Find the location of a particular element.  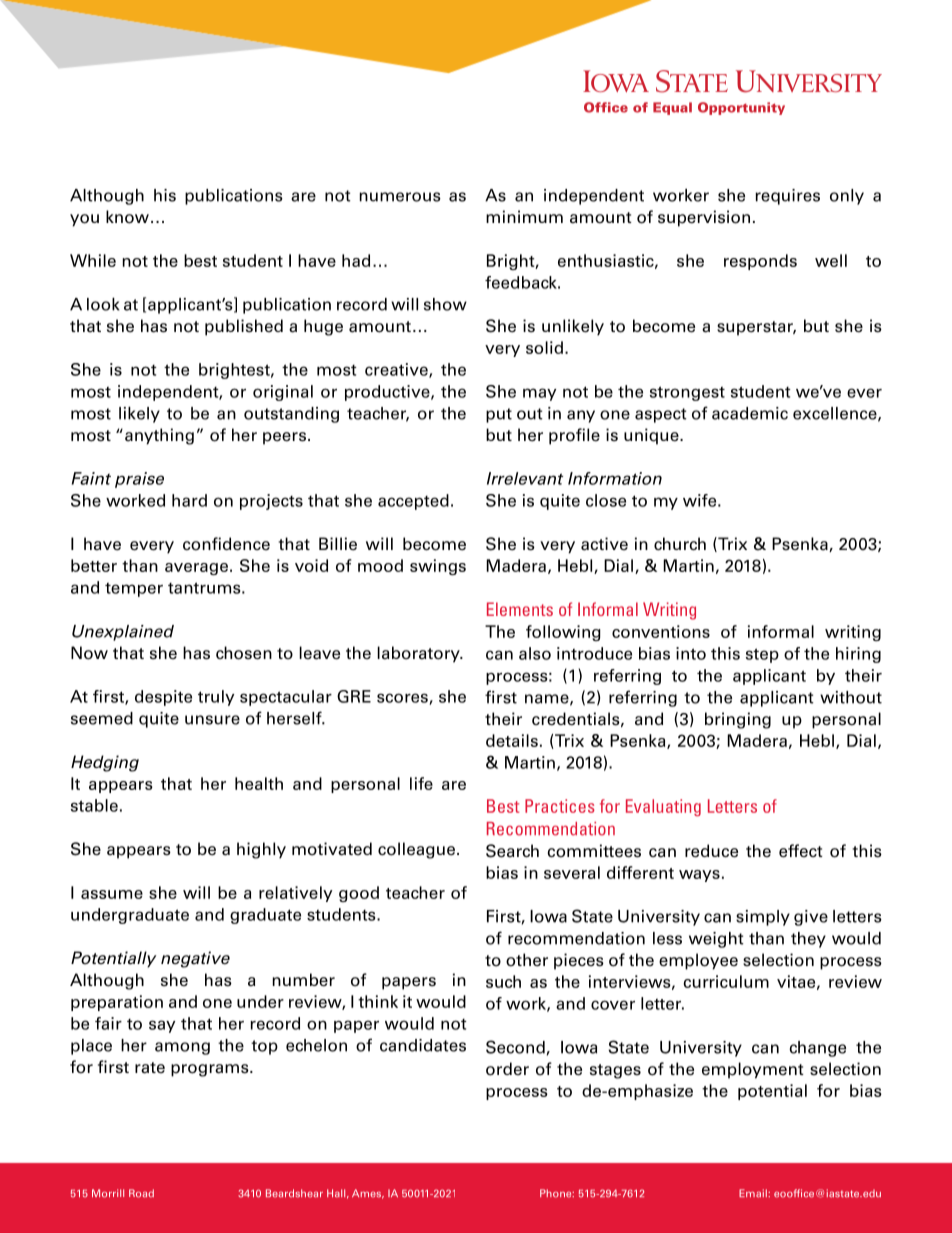

scores is located at coordinates (403, 699).
